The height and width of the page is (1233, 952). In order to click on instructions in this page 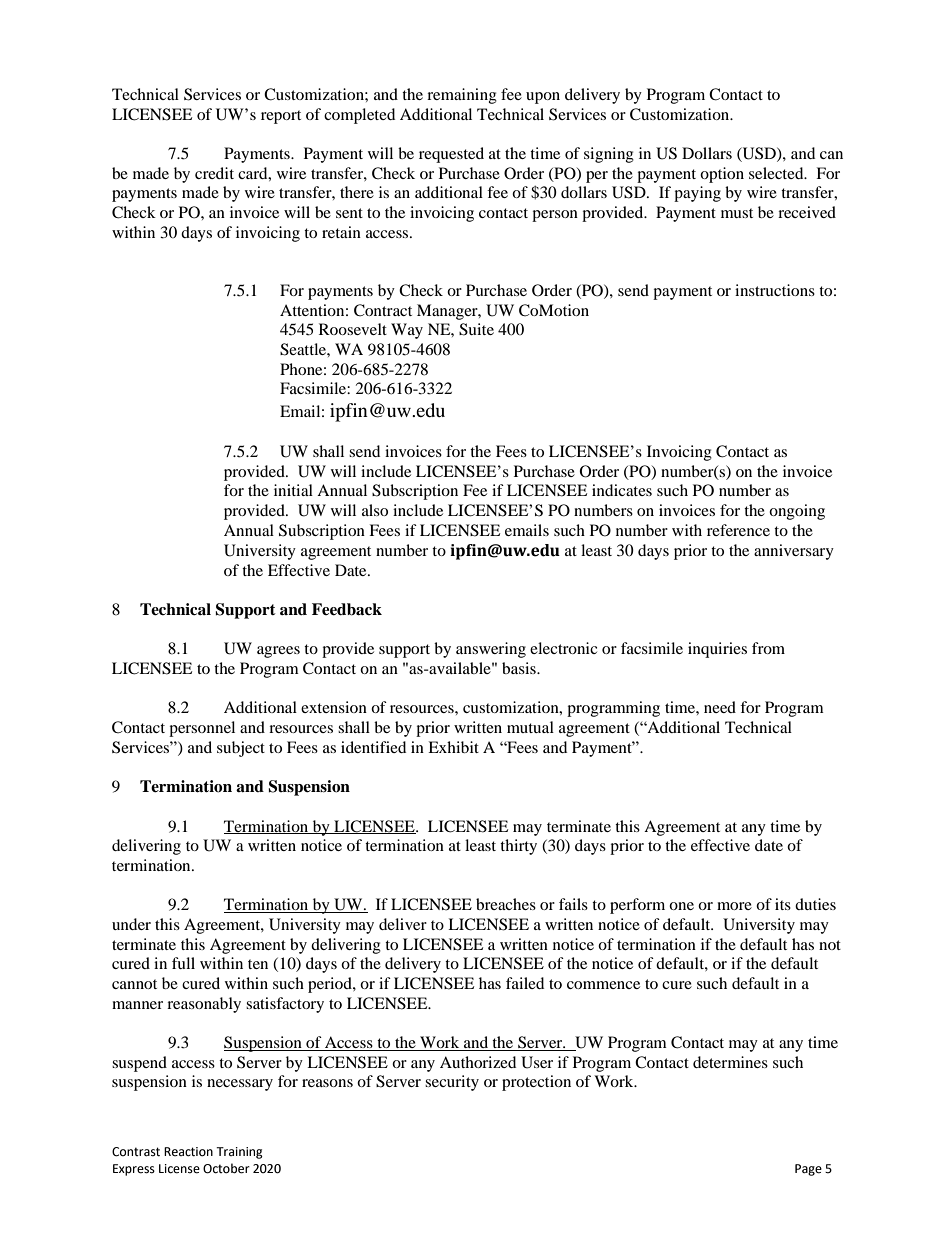, I will do `click(775, 290)`.
